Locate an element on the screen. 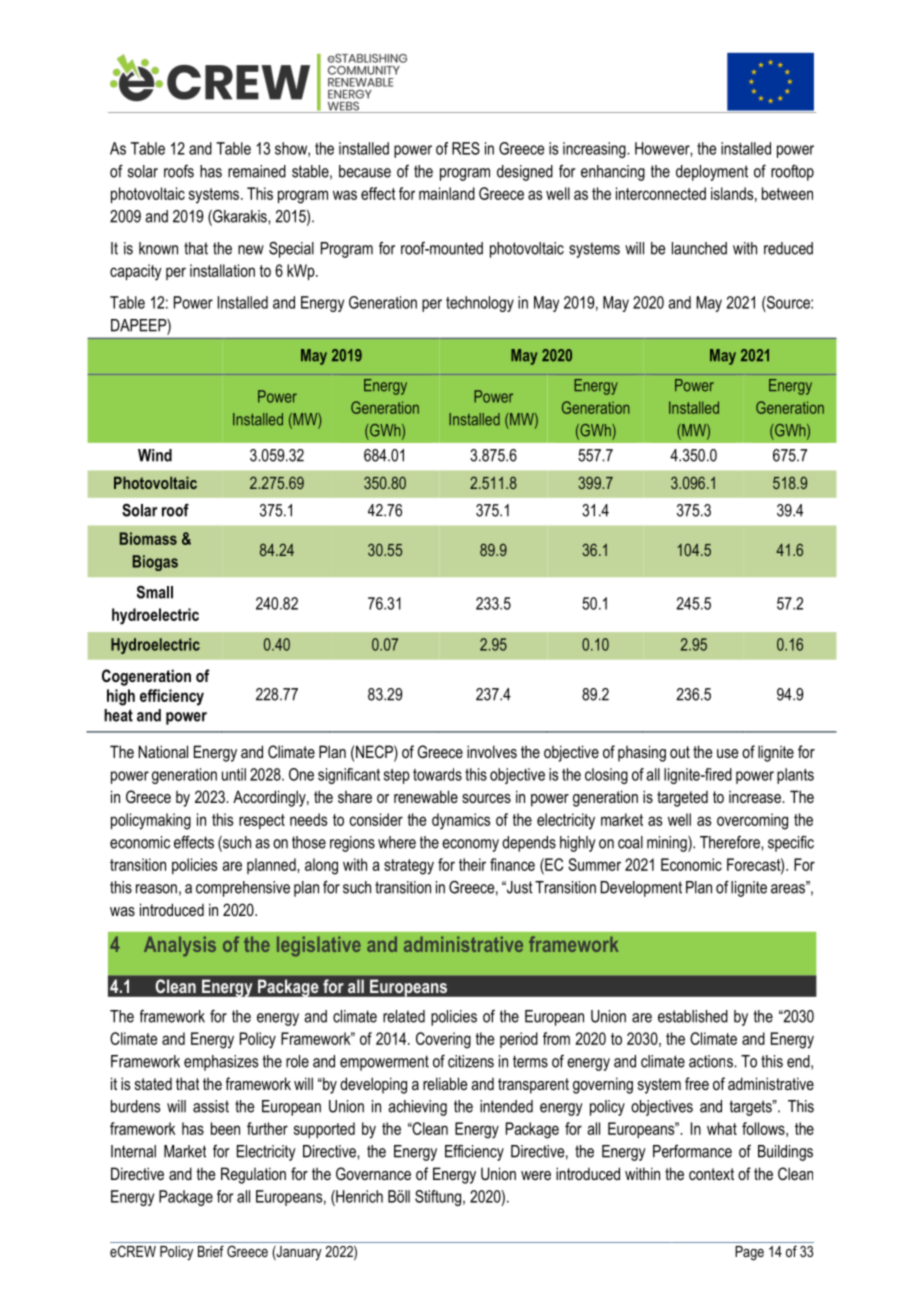 Image resolution: width=924 pixels, height=1308 pixels. Page is located at coordinates (749, 1253).
